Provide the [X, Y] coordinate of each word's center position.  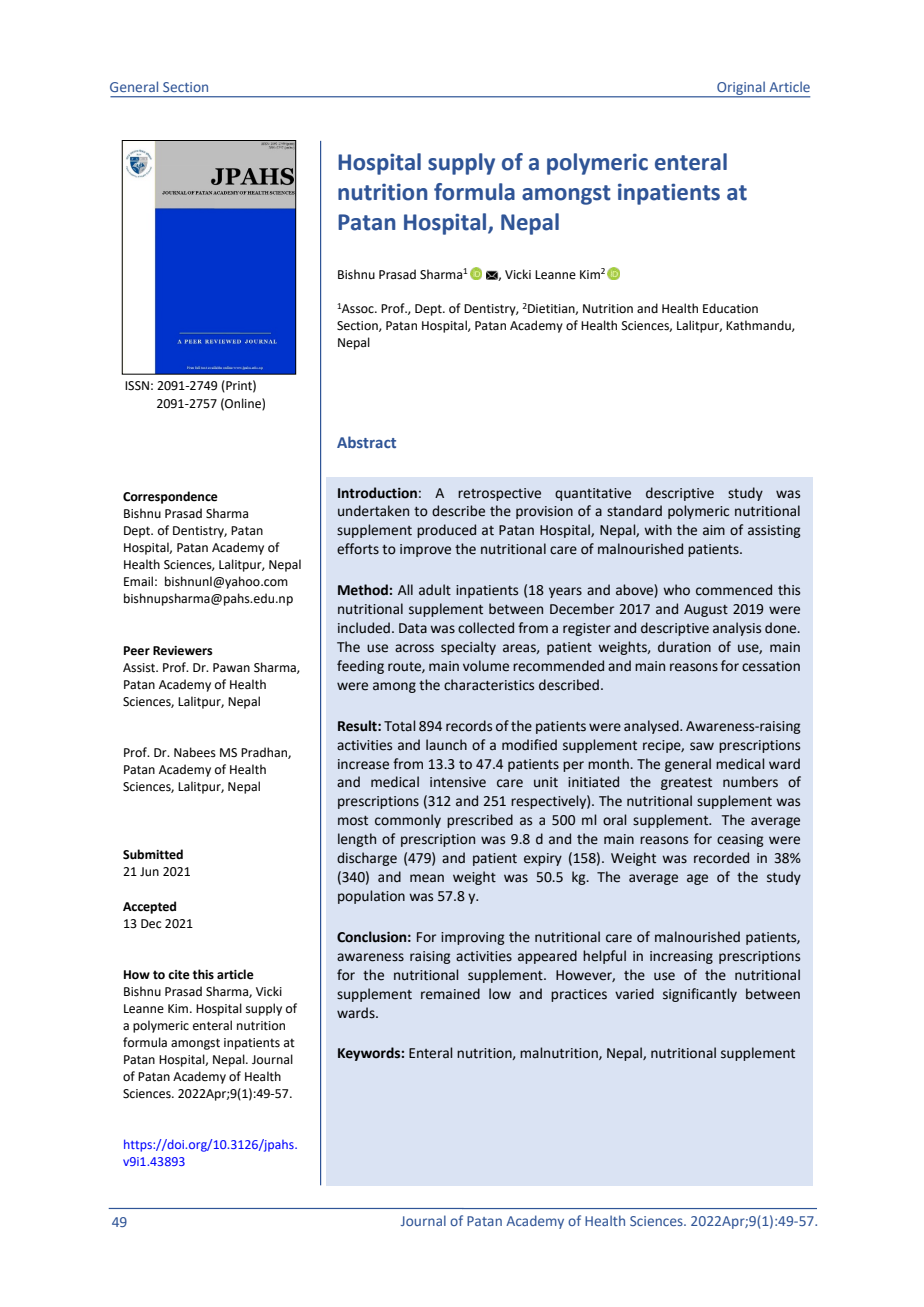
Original [741, 89]
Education [730, 308]
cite [179, 975]
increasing [681, 957]
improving [473, 938]
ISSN [137, 386]
